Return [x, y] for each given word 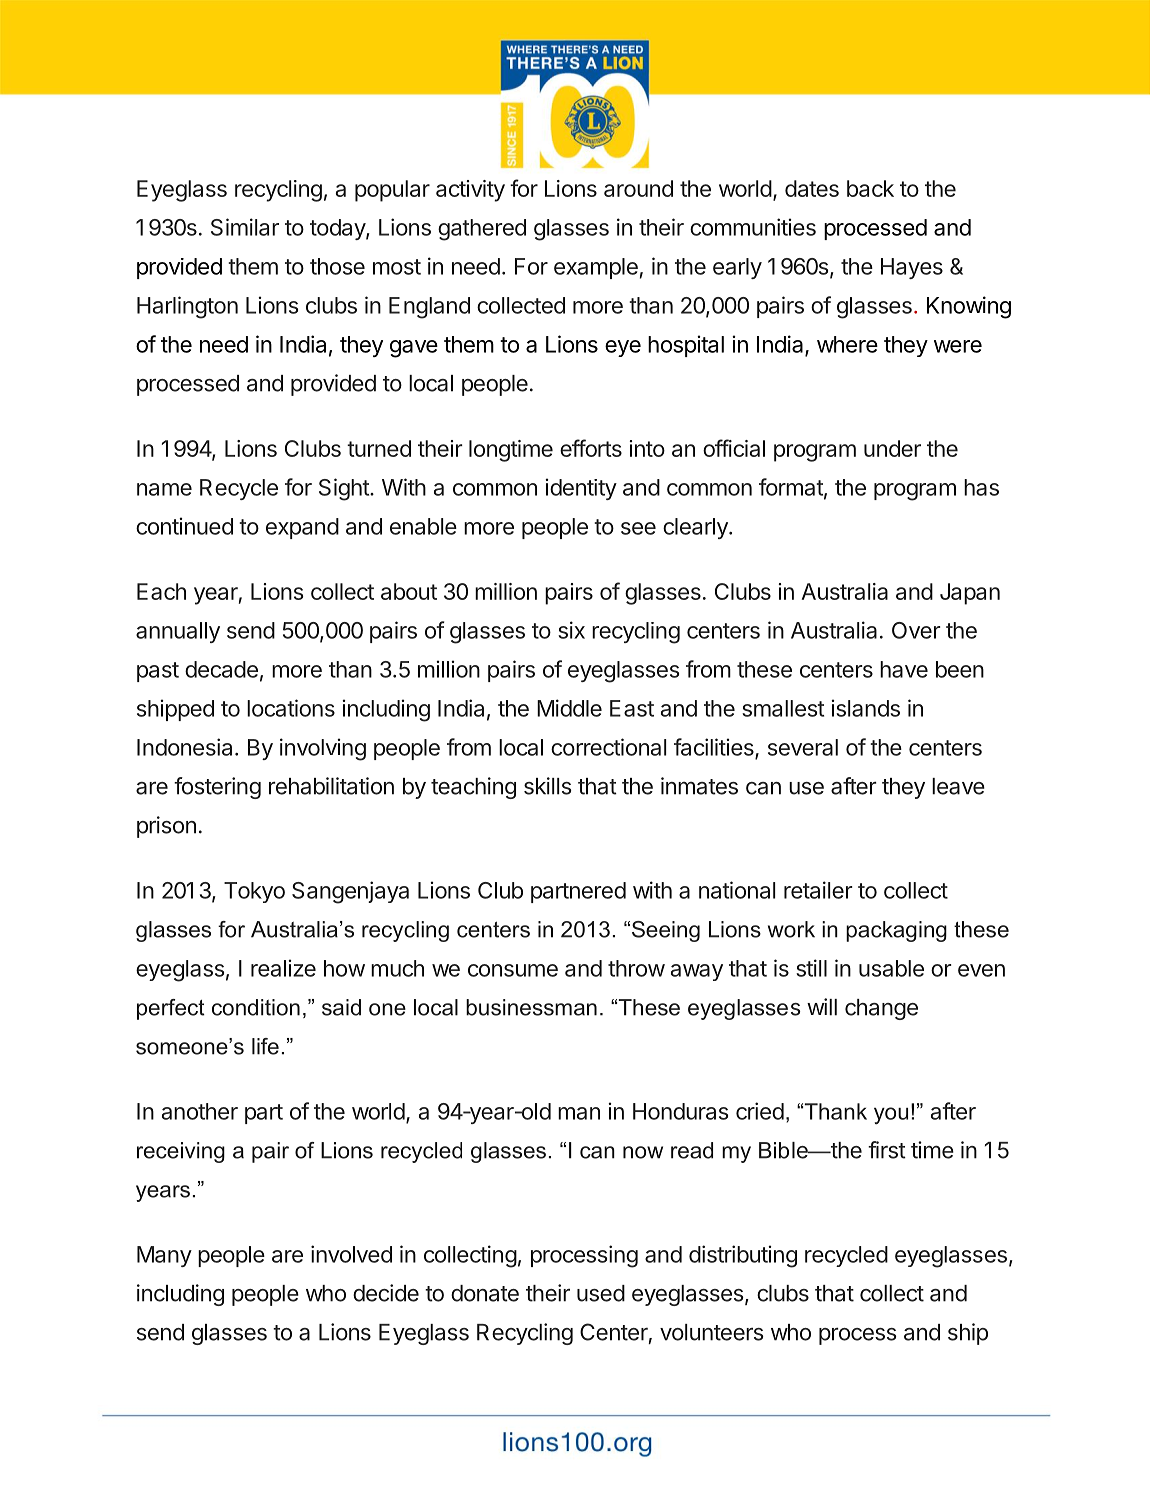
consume [513, 970]
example [596, 268]
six [571, 630]
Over [916, 630]
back [870, 188]
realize [283, 968]
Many [164, 1256]
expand [302, 528]
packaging [896, 931]
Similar [245, 227]
